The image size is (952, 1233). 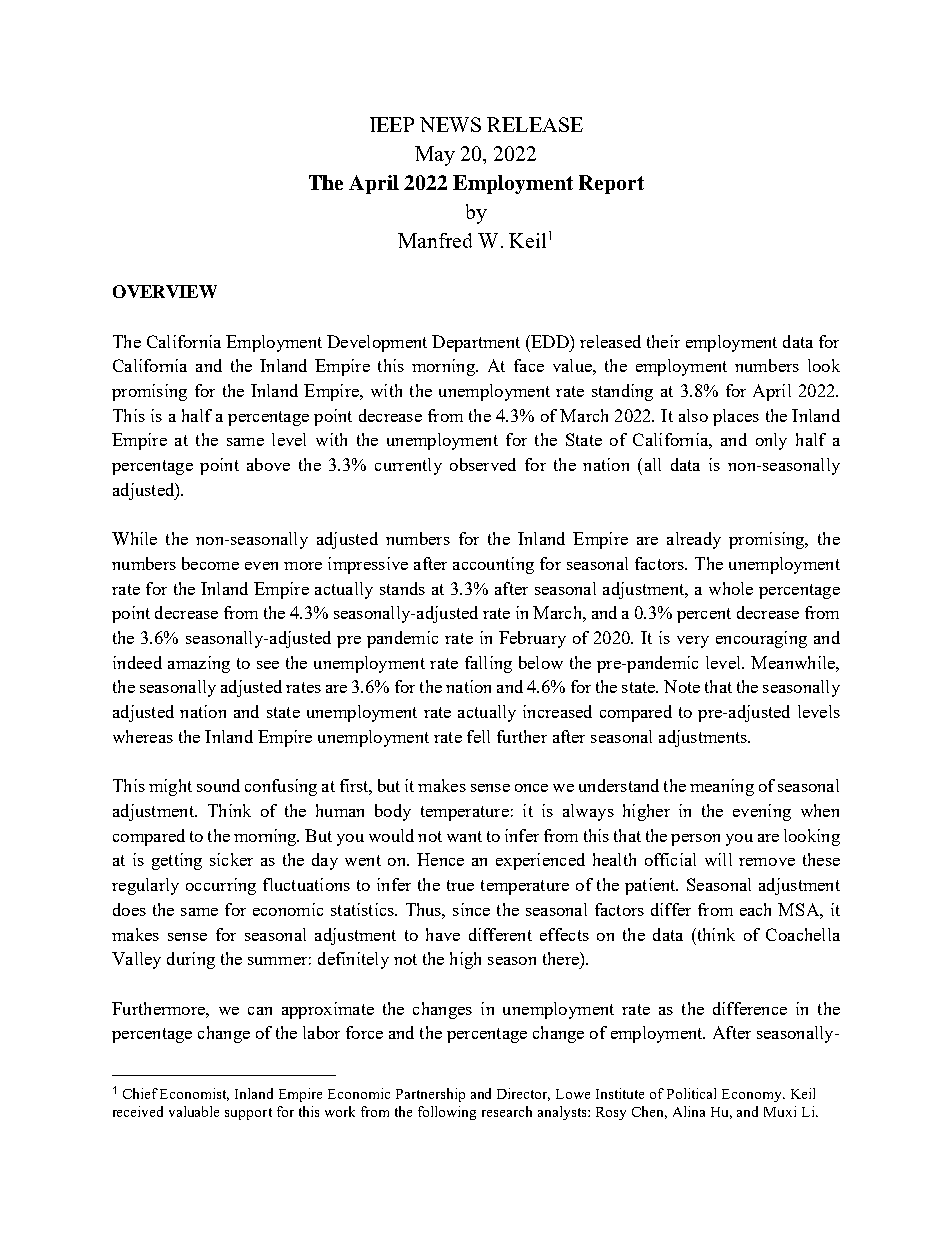 I want to click on Department, so click(x=476, y=343).
